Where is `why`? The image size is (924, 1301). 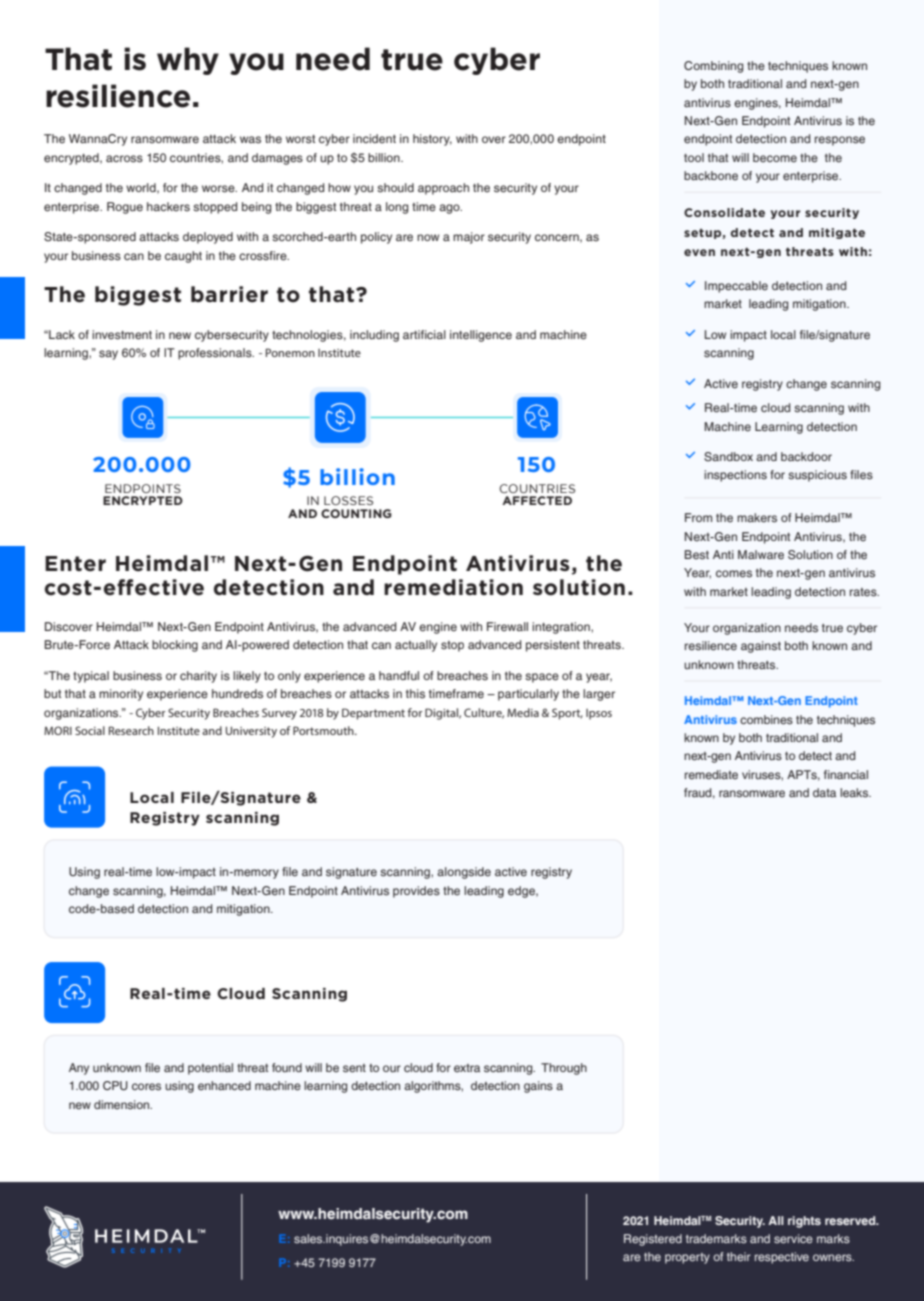 why is located at coordinates (188, 61).
